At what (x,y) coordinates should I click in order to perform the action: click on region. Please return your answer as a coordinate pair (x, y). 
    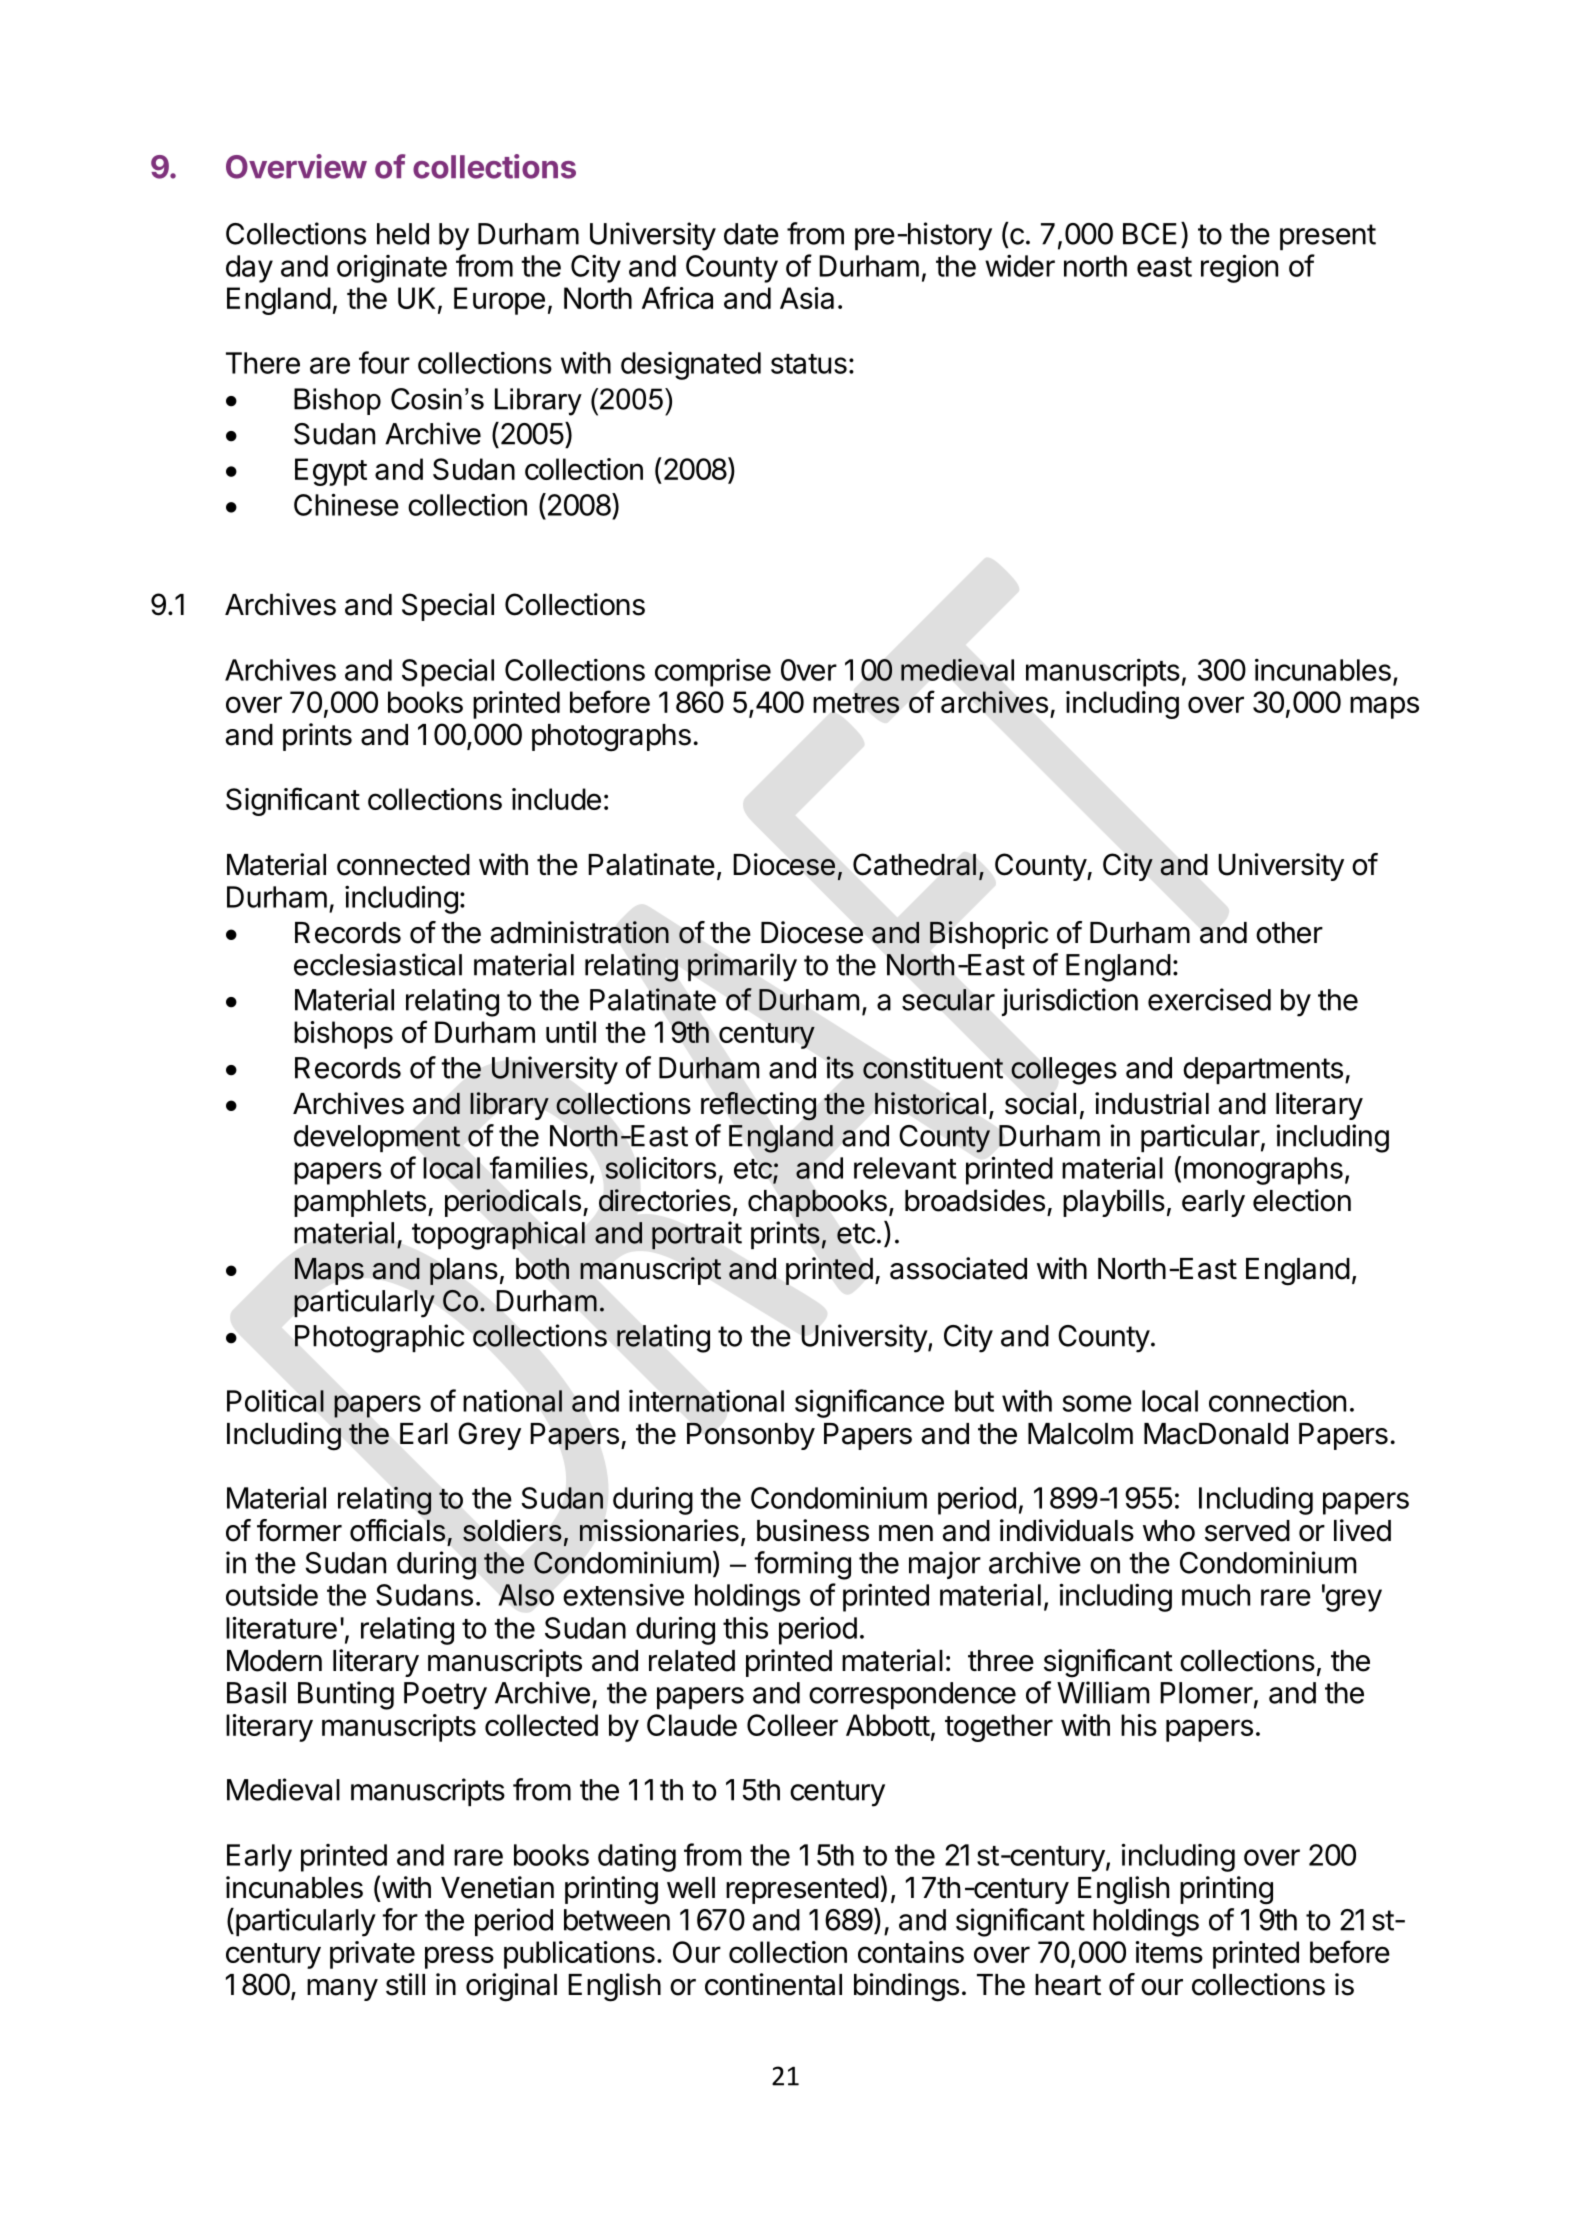
    Looking at the image, I should click on (1239, 268).
